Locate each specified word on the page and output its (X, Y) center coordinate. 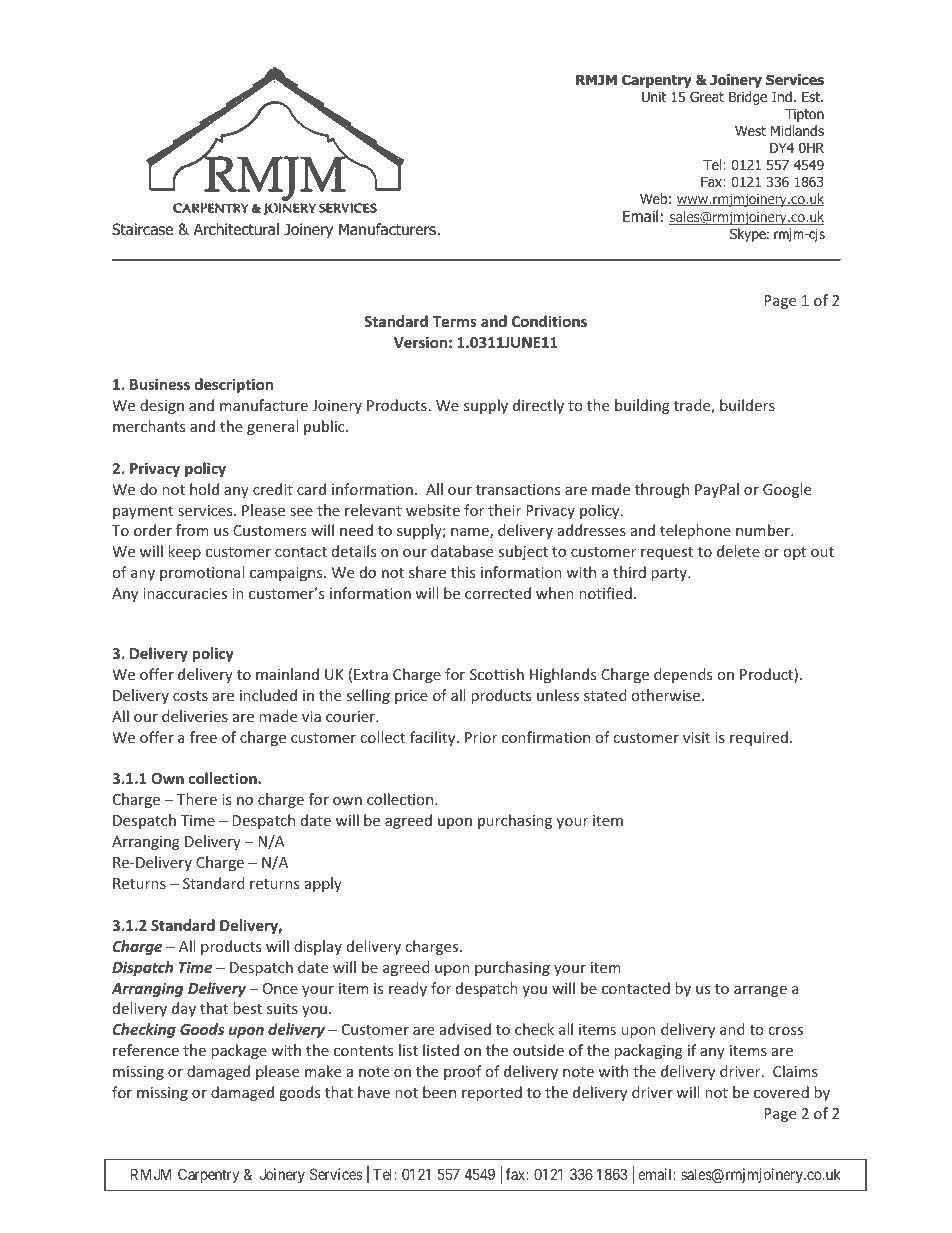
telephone (695, 531)
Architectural (236, 229)
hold (204, 489)
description (234, 385)
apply (323, 884)
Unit (654, 96)
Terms (455, 321)
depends (683, 675)
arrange (760, 991)
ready (408, 989)
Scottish (497, 674)
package (239, 1051)
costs (190, 696)
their (504, 510)
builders (747, 405)
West (750, 131)
